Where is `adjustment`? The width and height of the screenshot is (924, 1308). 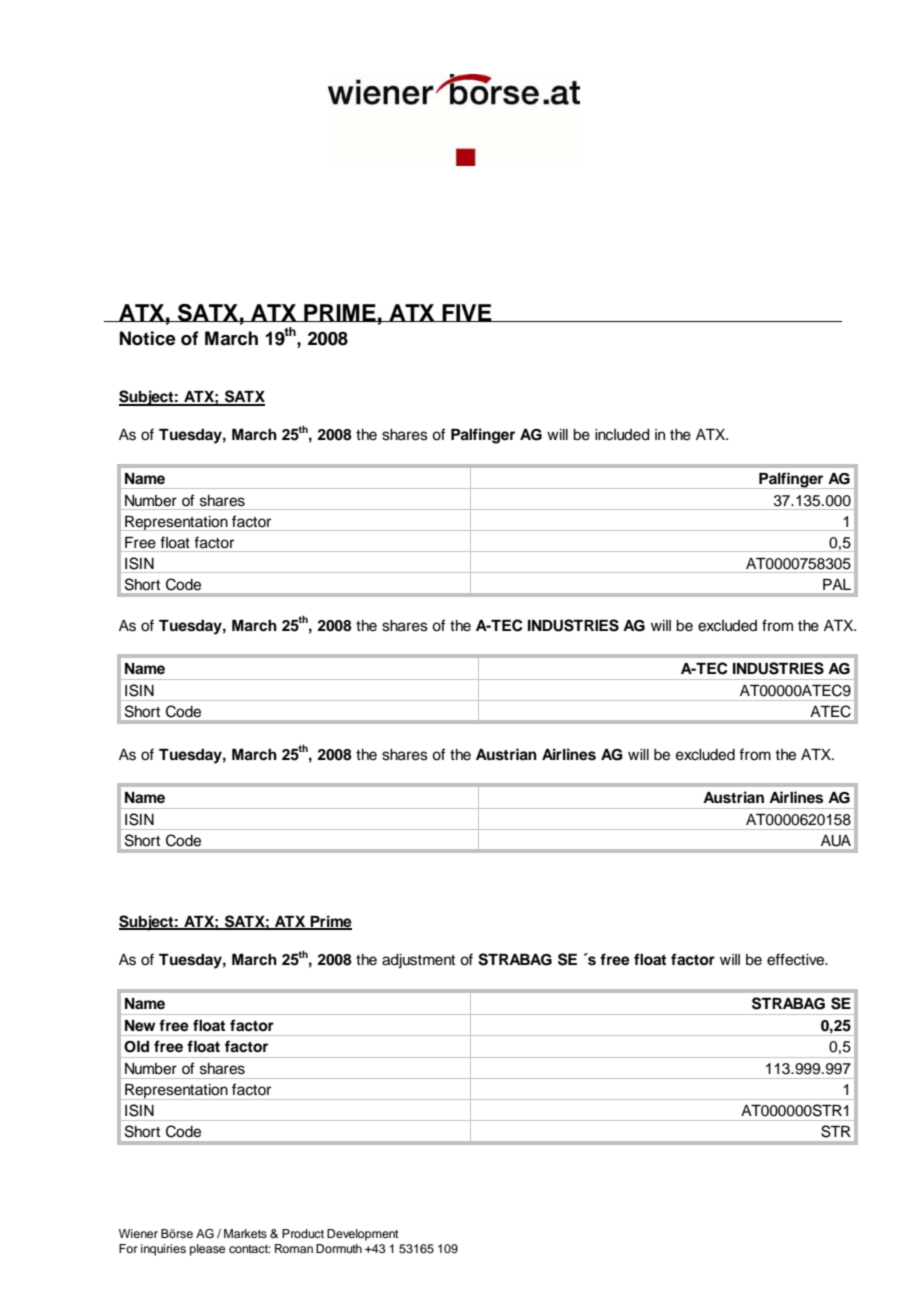
adjustment is located at coordinates (418, 961).
